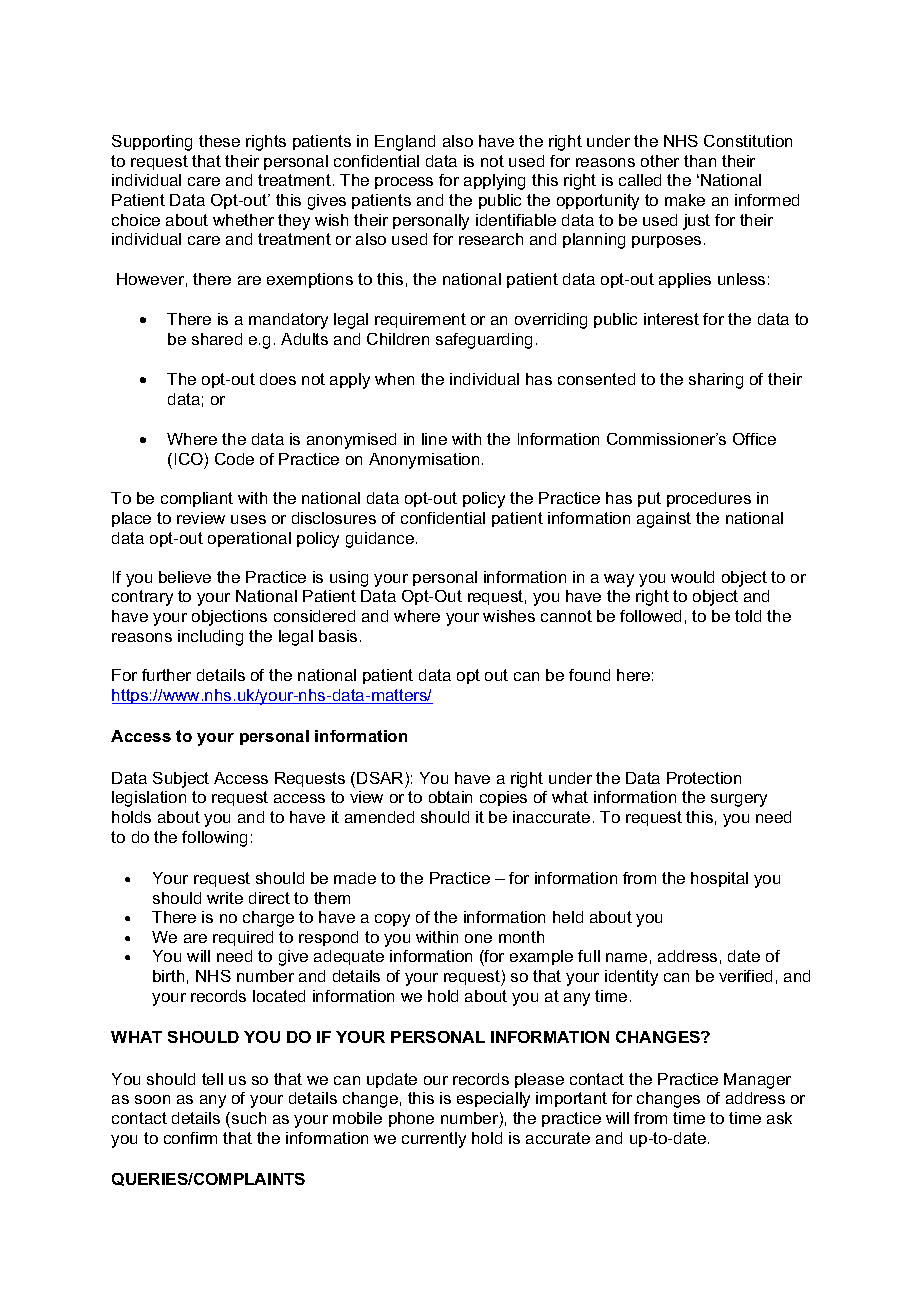  What do you see at coordinates (493, 1100) in the page?
I see `especially` at bounding box center [493, 1100].
